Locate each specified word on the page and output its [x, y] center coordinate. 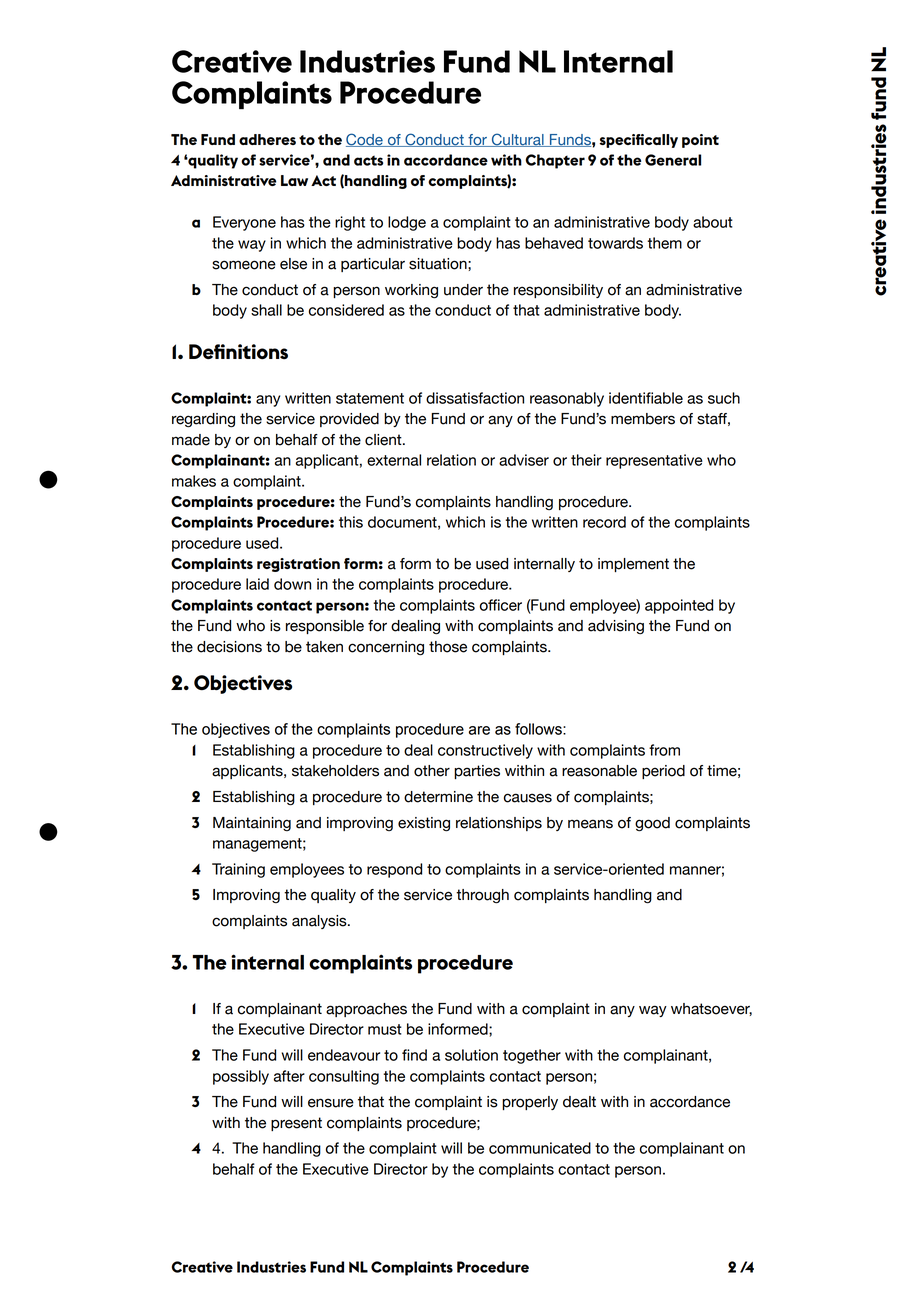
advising [616, 627]
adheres [267, 139]
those [448, 647]
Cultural [517, 140]
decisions [229, 647]
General [673, 160]
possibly [241, 1077]
